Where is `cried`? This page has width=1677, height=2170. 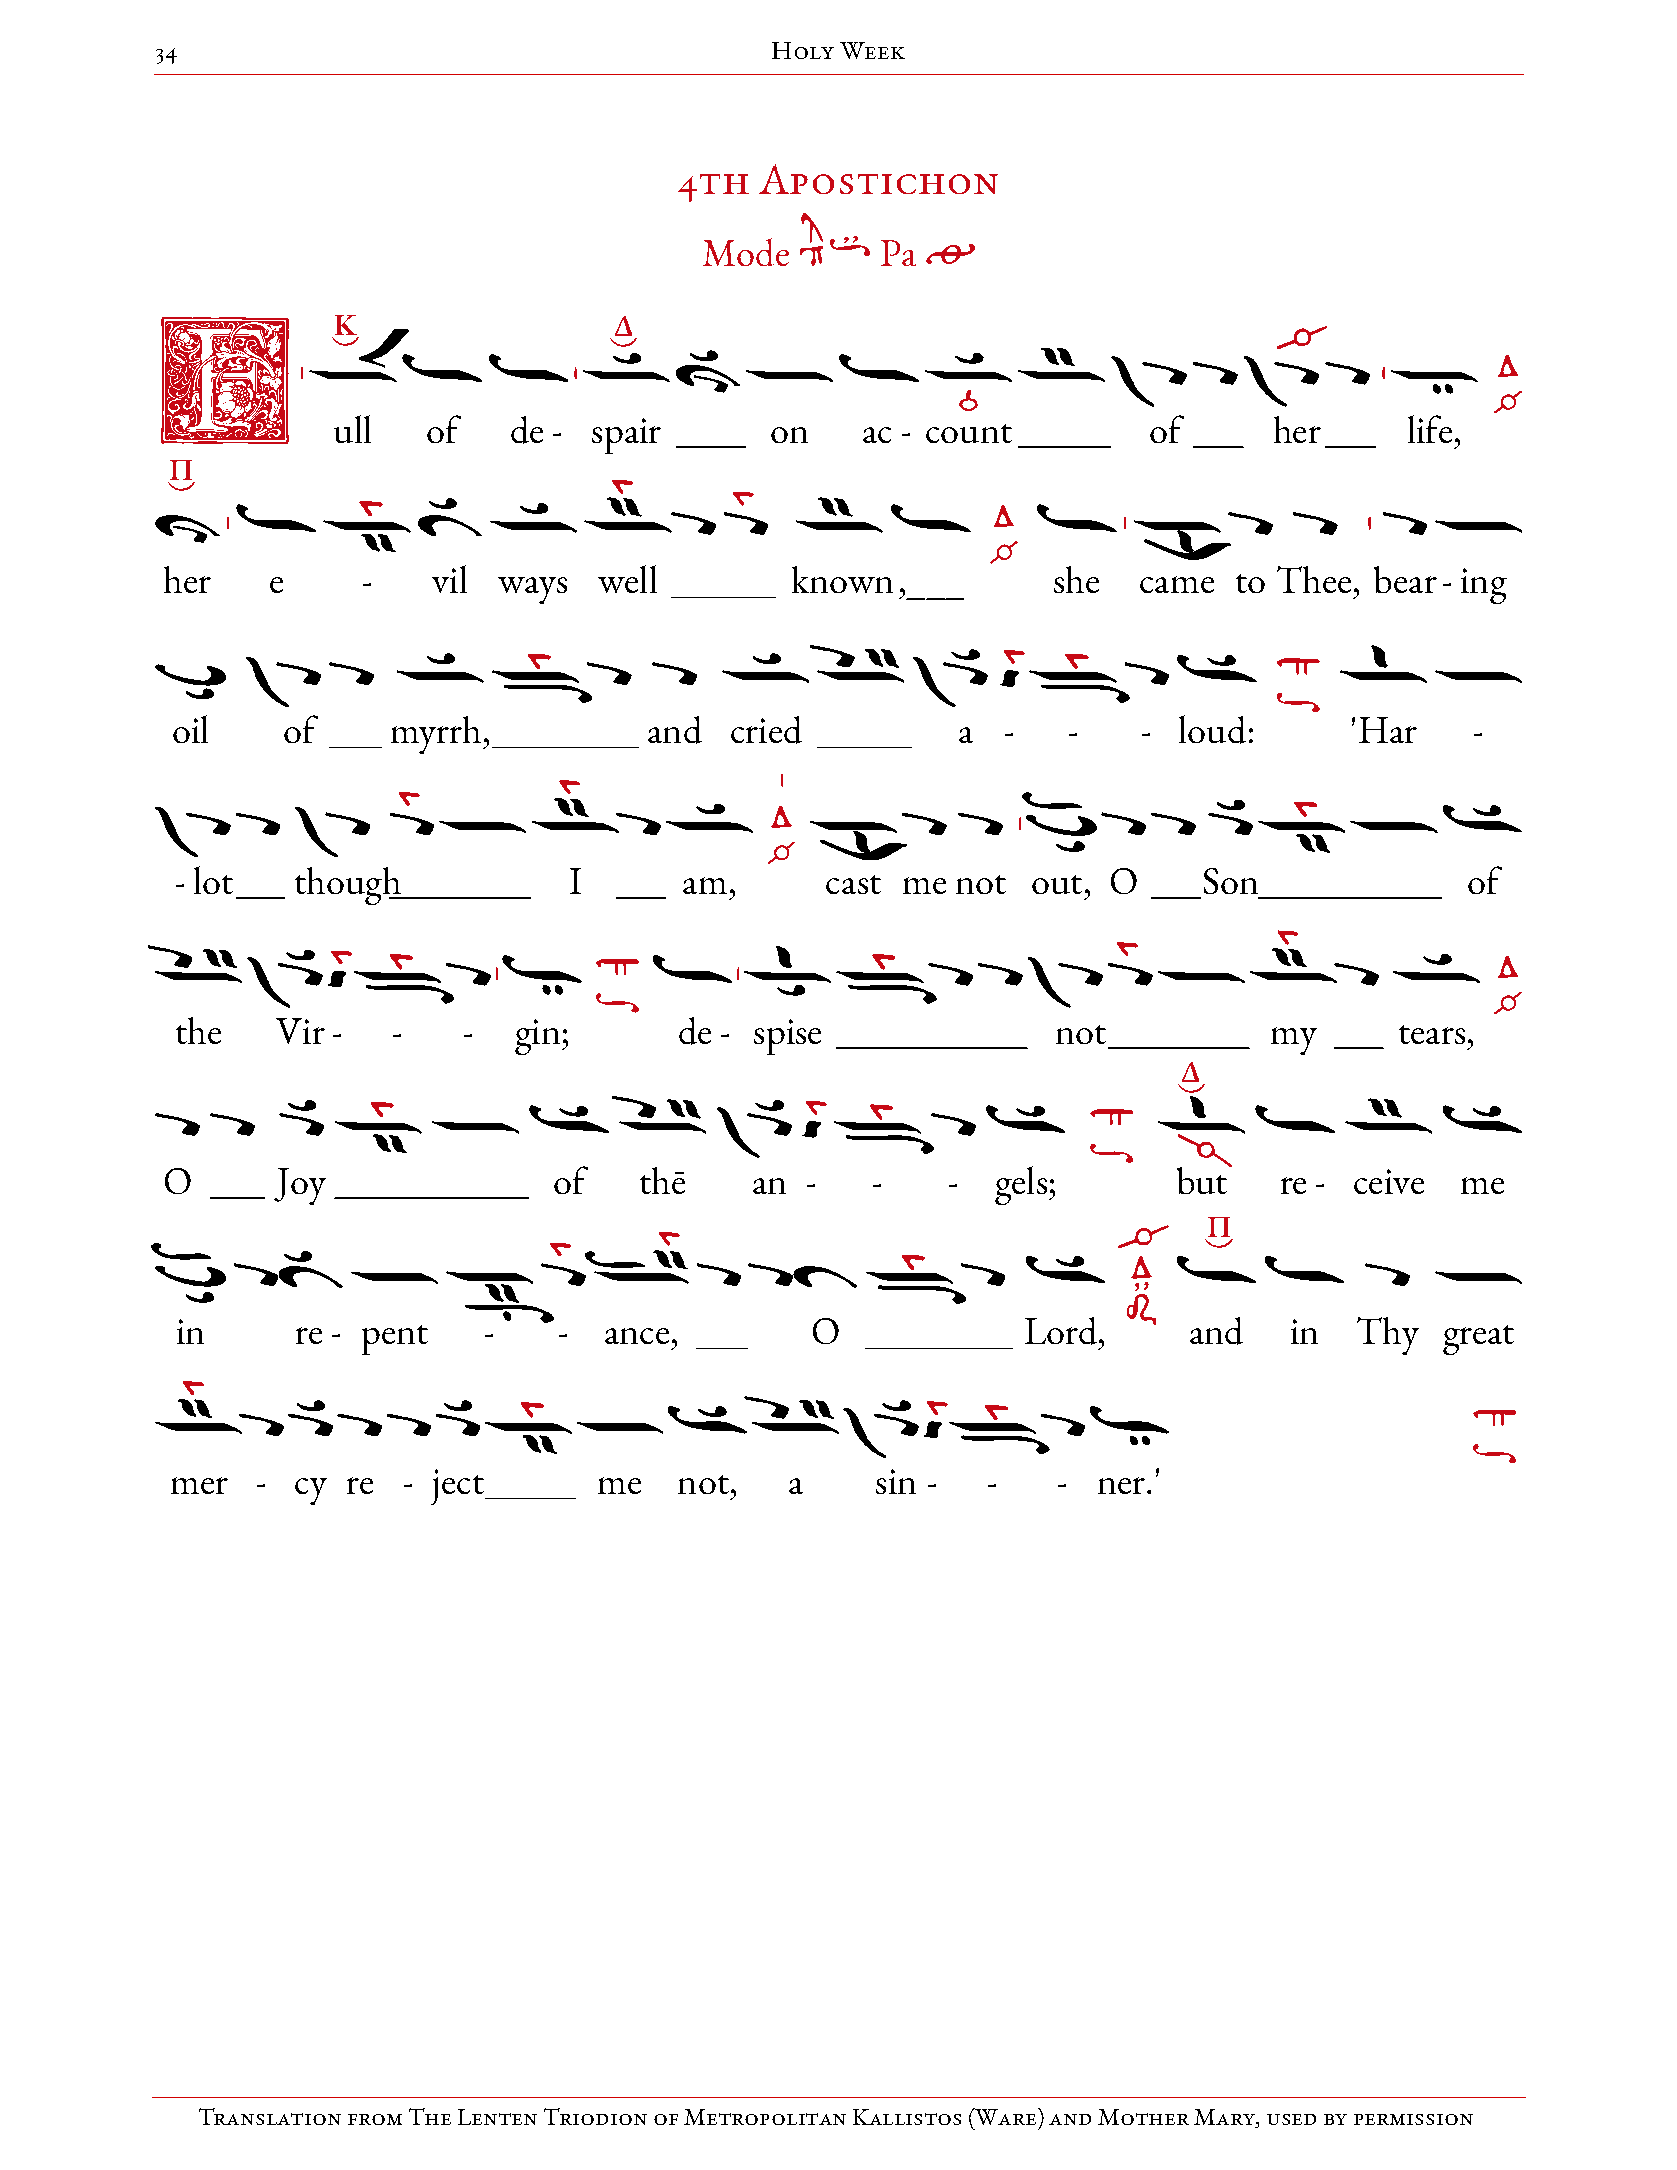
cried is located at coordinates (766, 730).
